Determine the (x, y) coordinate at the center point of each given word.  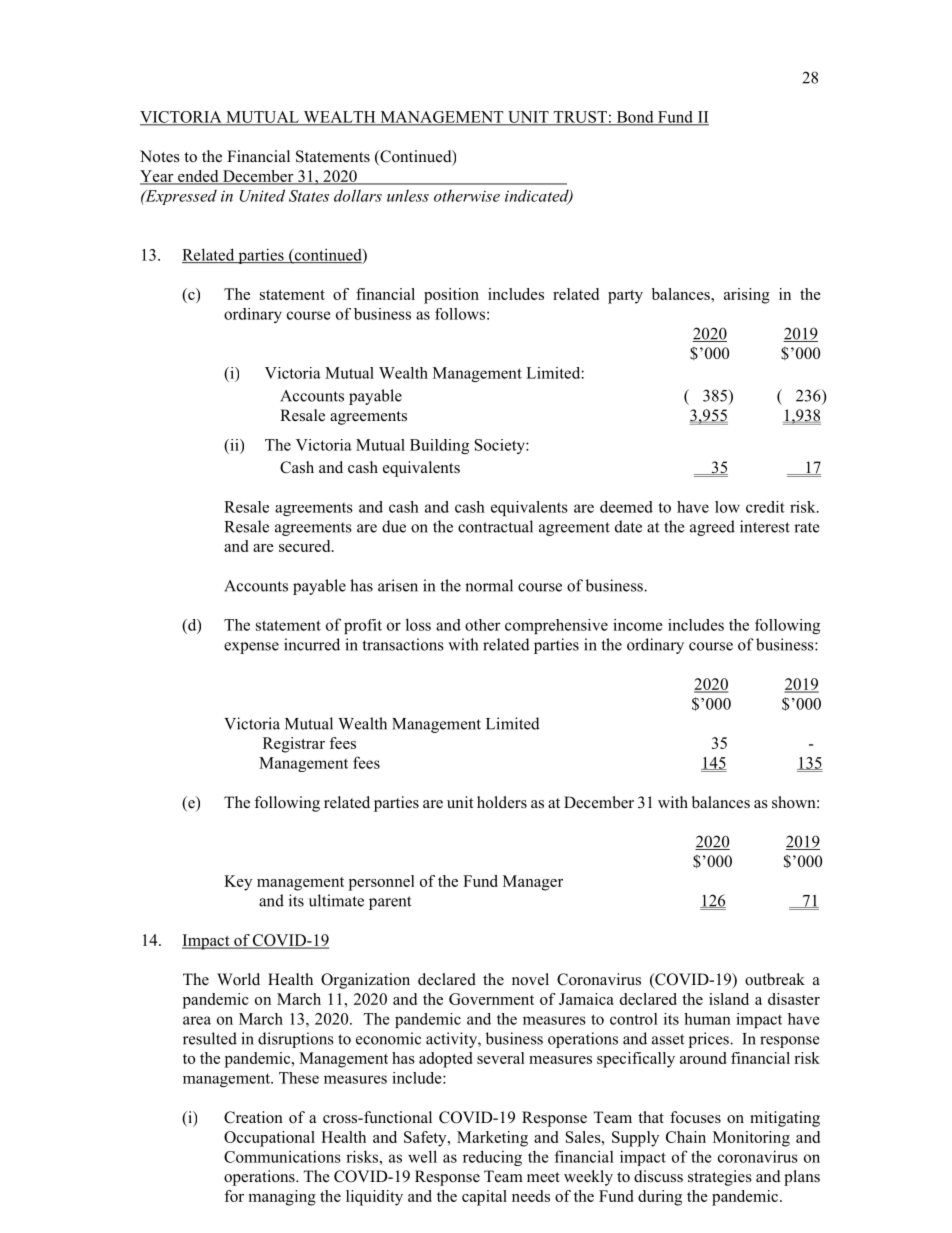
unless (408, 195)
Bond (635, 118)
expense (251, 648)
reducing (492, 1158)
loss (418, 624)
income (638, 625)
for (234, 1196)
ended (198, 177)
